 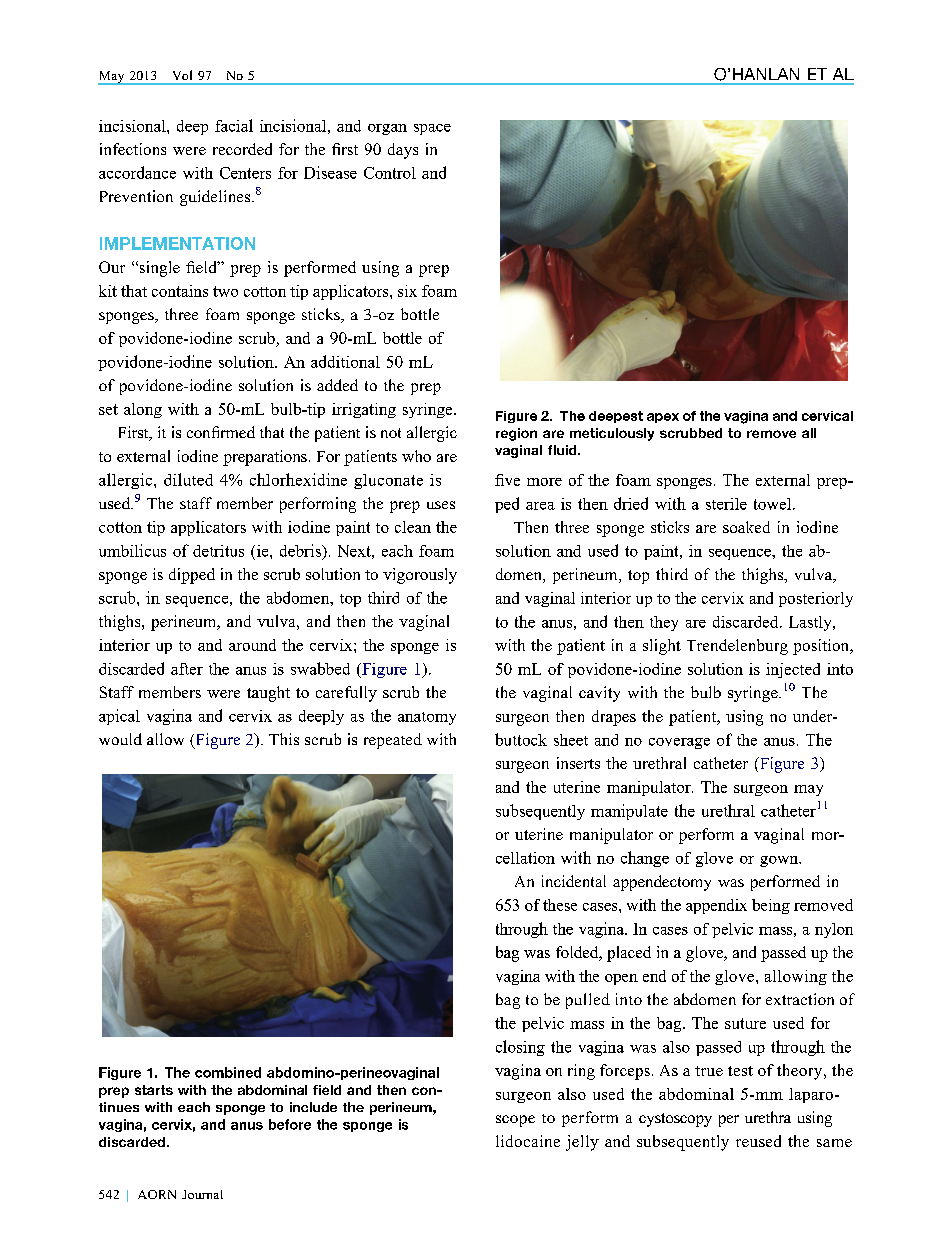 I want to click on lidocaine, so click(x=528, y=1141).
